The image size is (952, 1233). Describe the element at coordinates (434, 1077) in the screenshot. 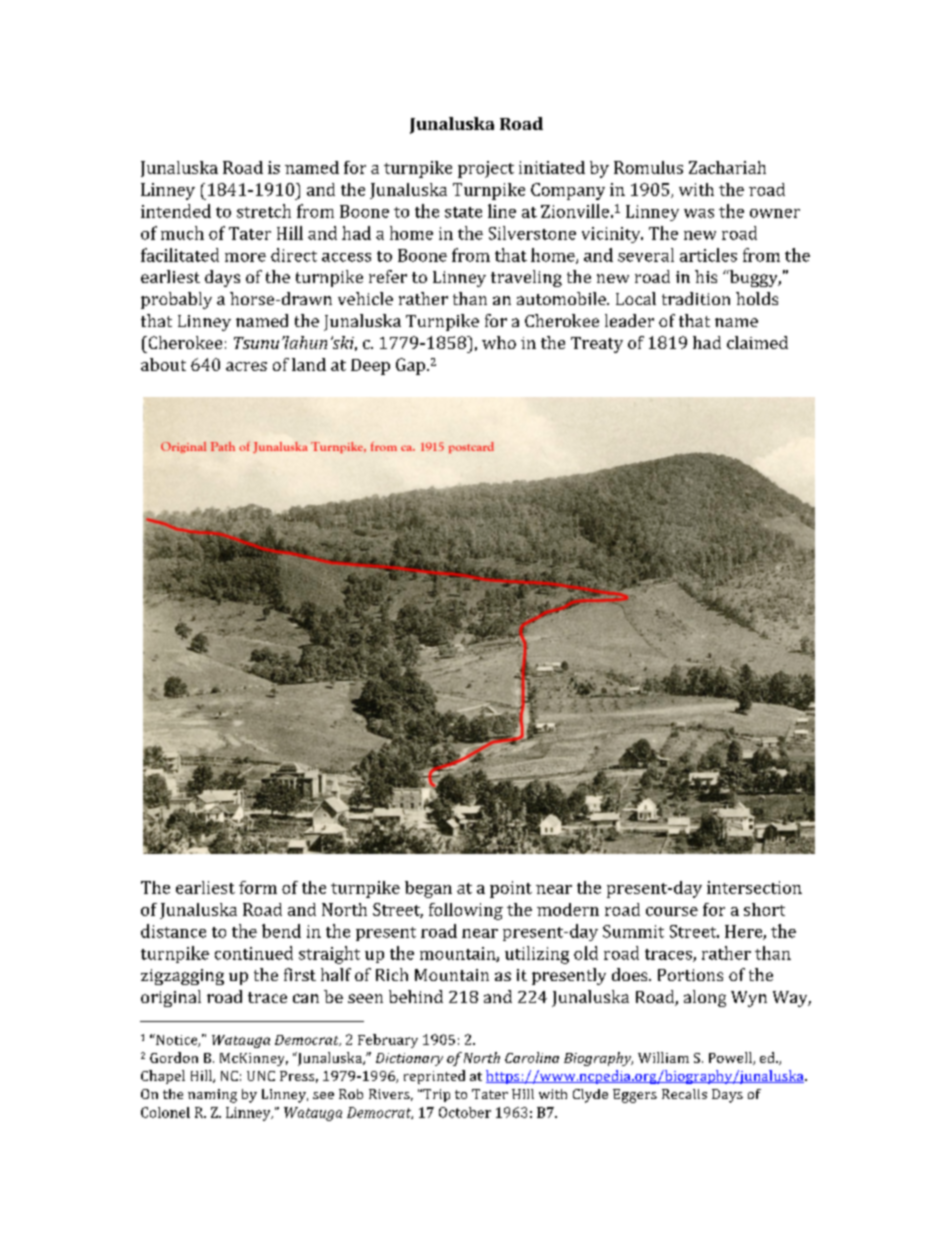

I see `reprinted` at that location.
